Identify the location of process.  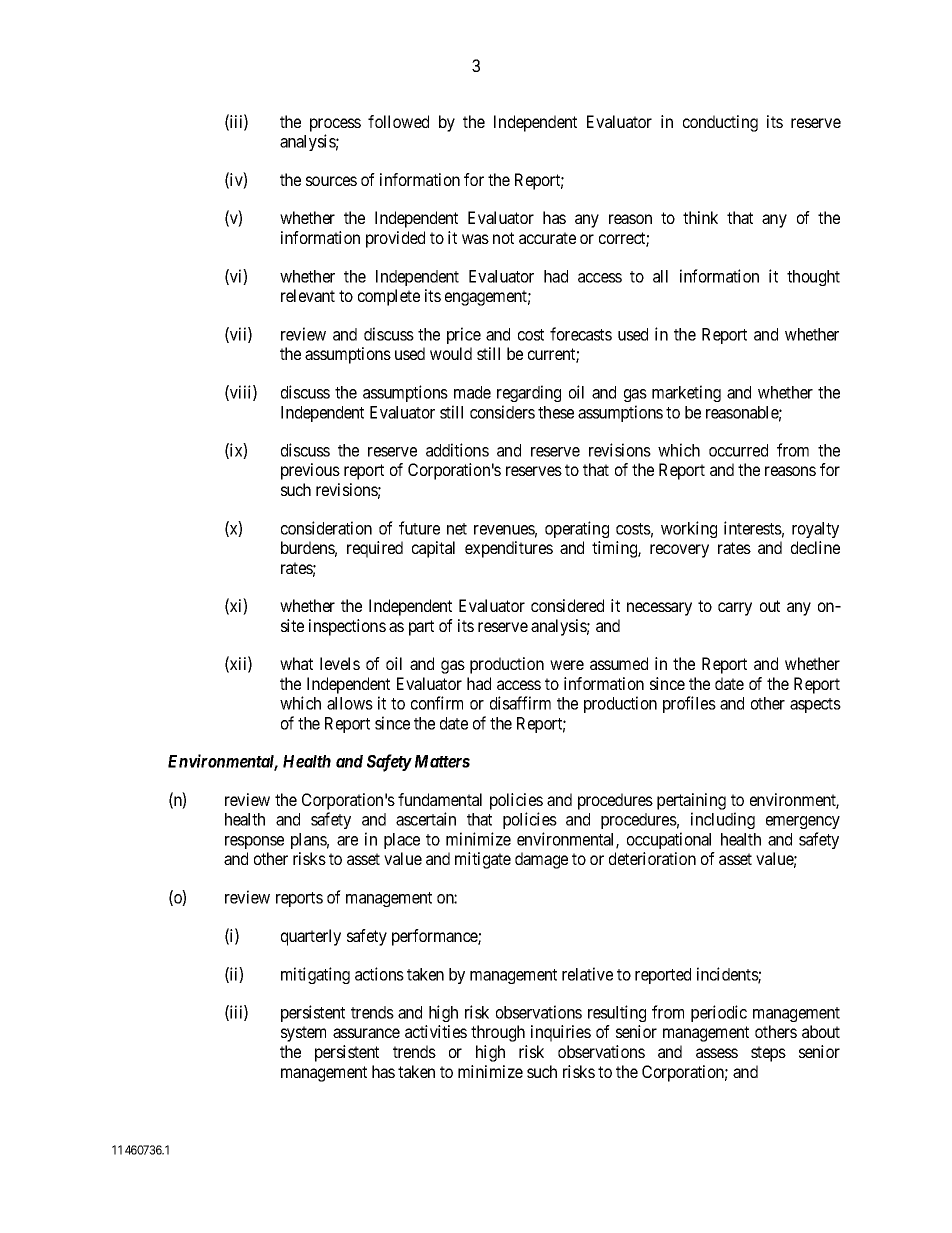
(335, 125).
